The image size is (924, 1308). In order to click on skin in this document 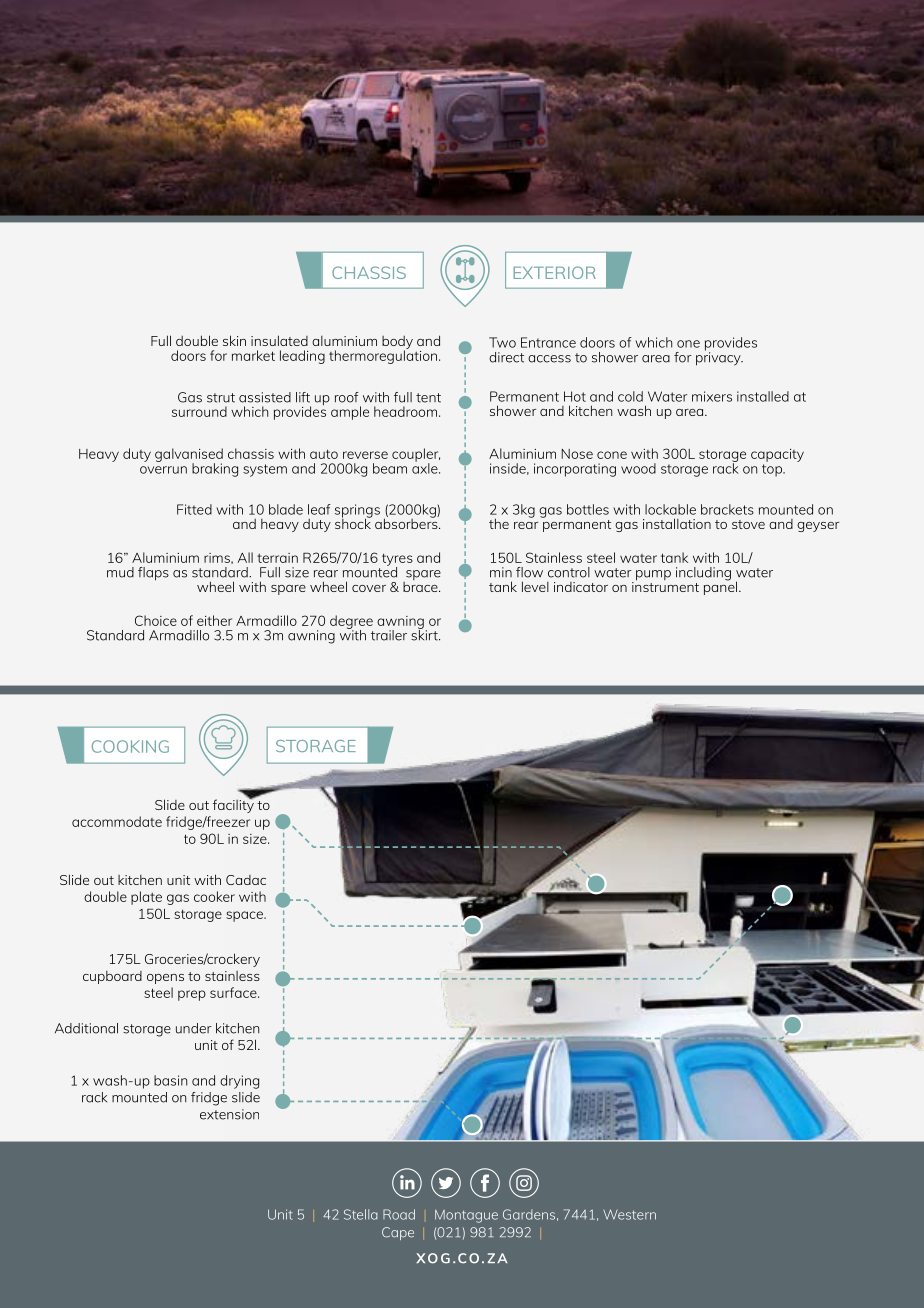, I will do `click(234, 340)`.
